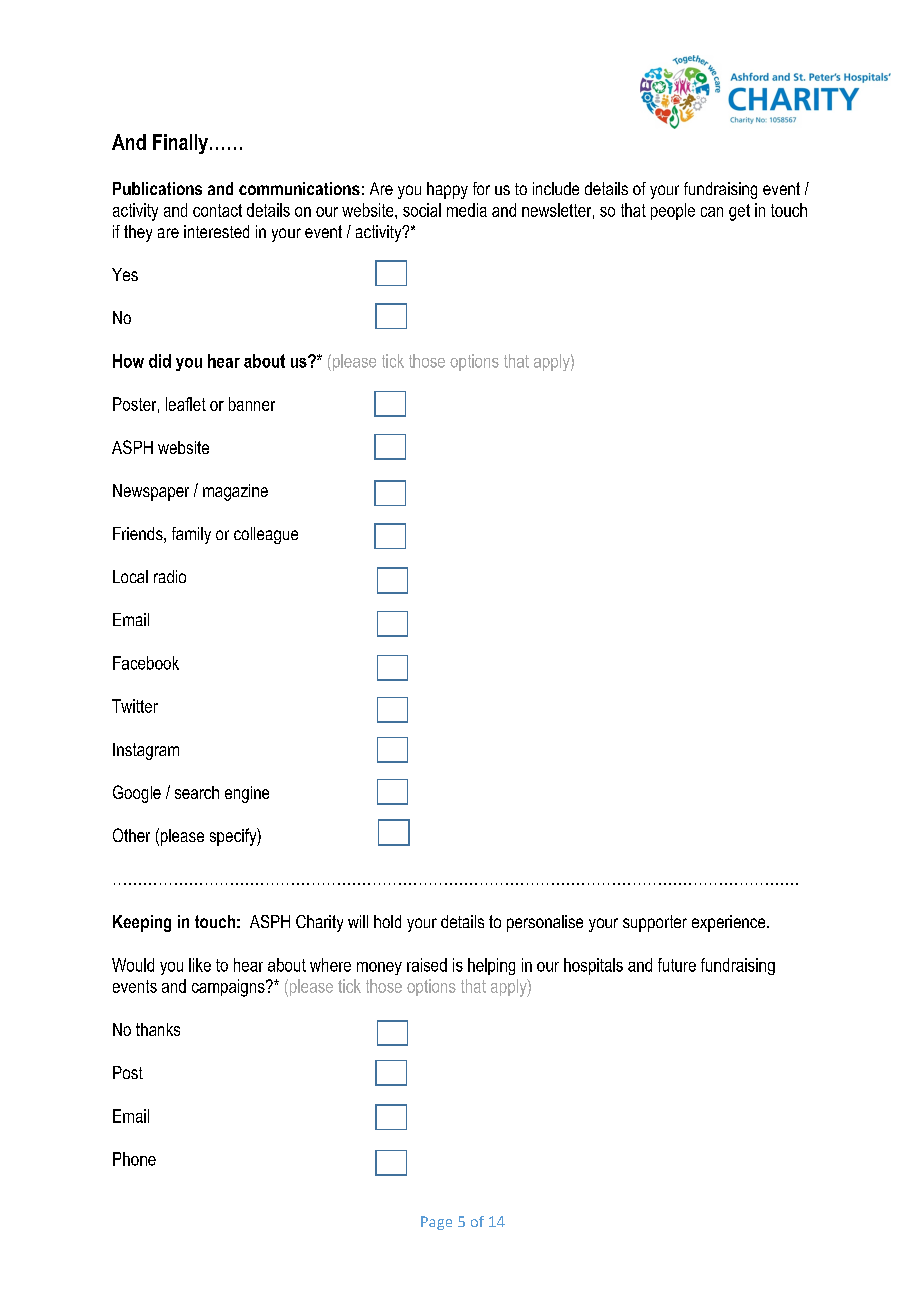 Image resolution: width=924 pixels, height=1308 pixels. Describe the element at coordinates (712, 212) in the document. I see `can` at that location.
